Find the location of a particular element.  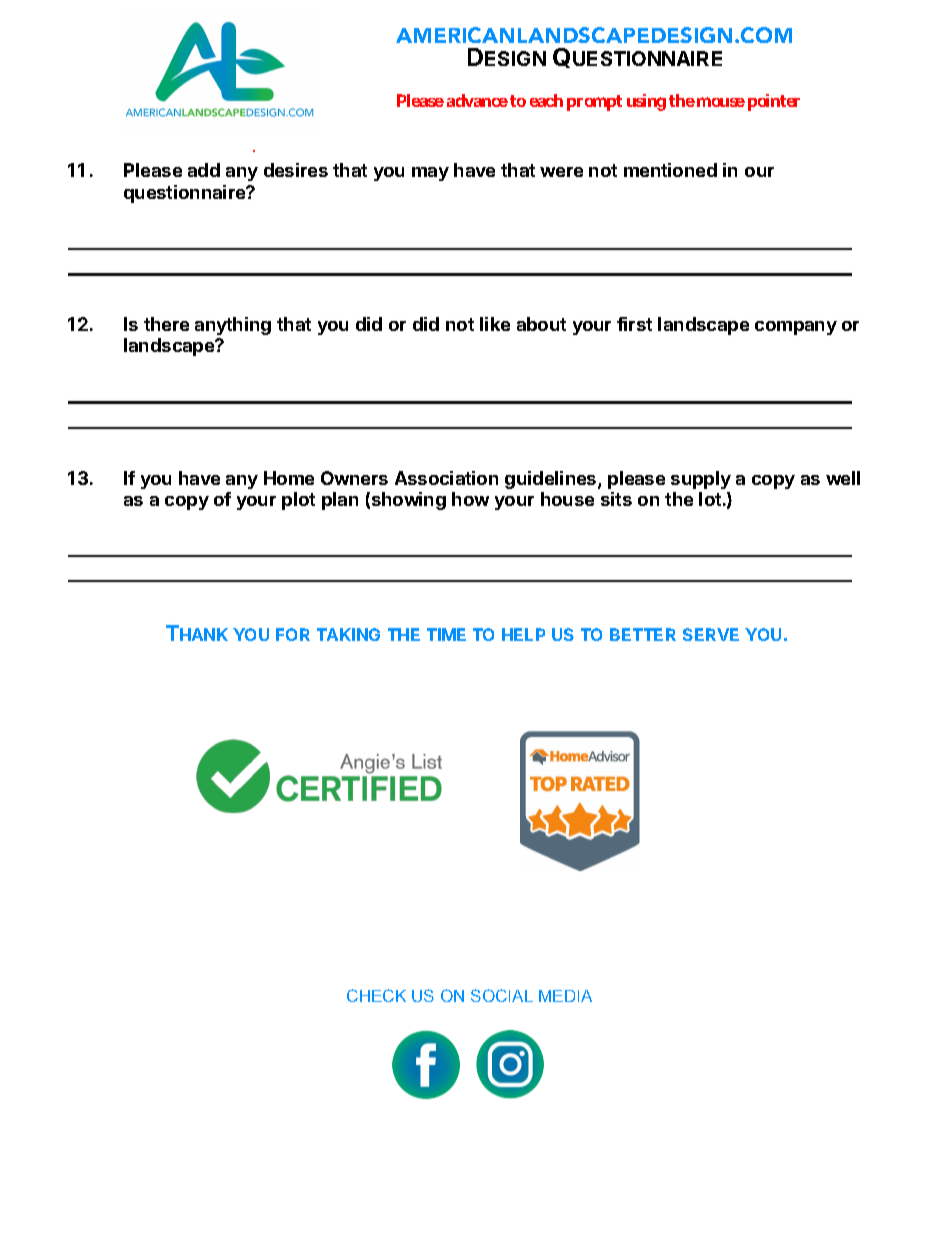

FOR is located at coordinates (293, 634).
